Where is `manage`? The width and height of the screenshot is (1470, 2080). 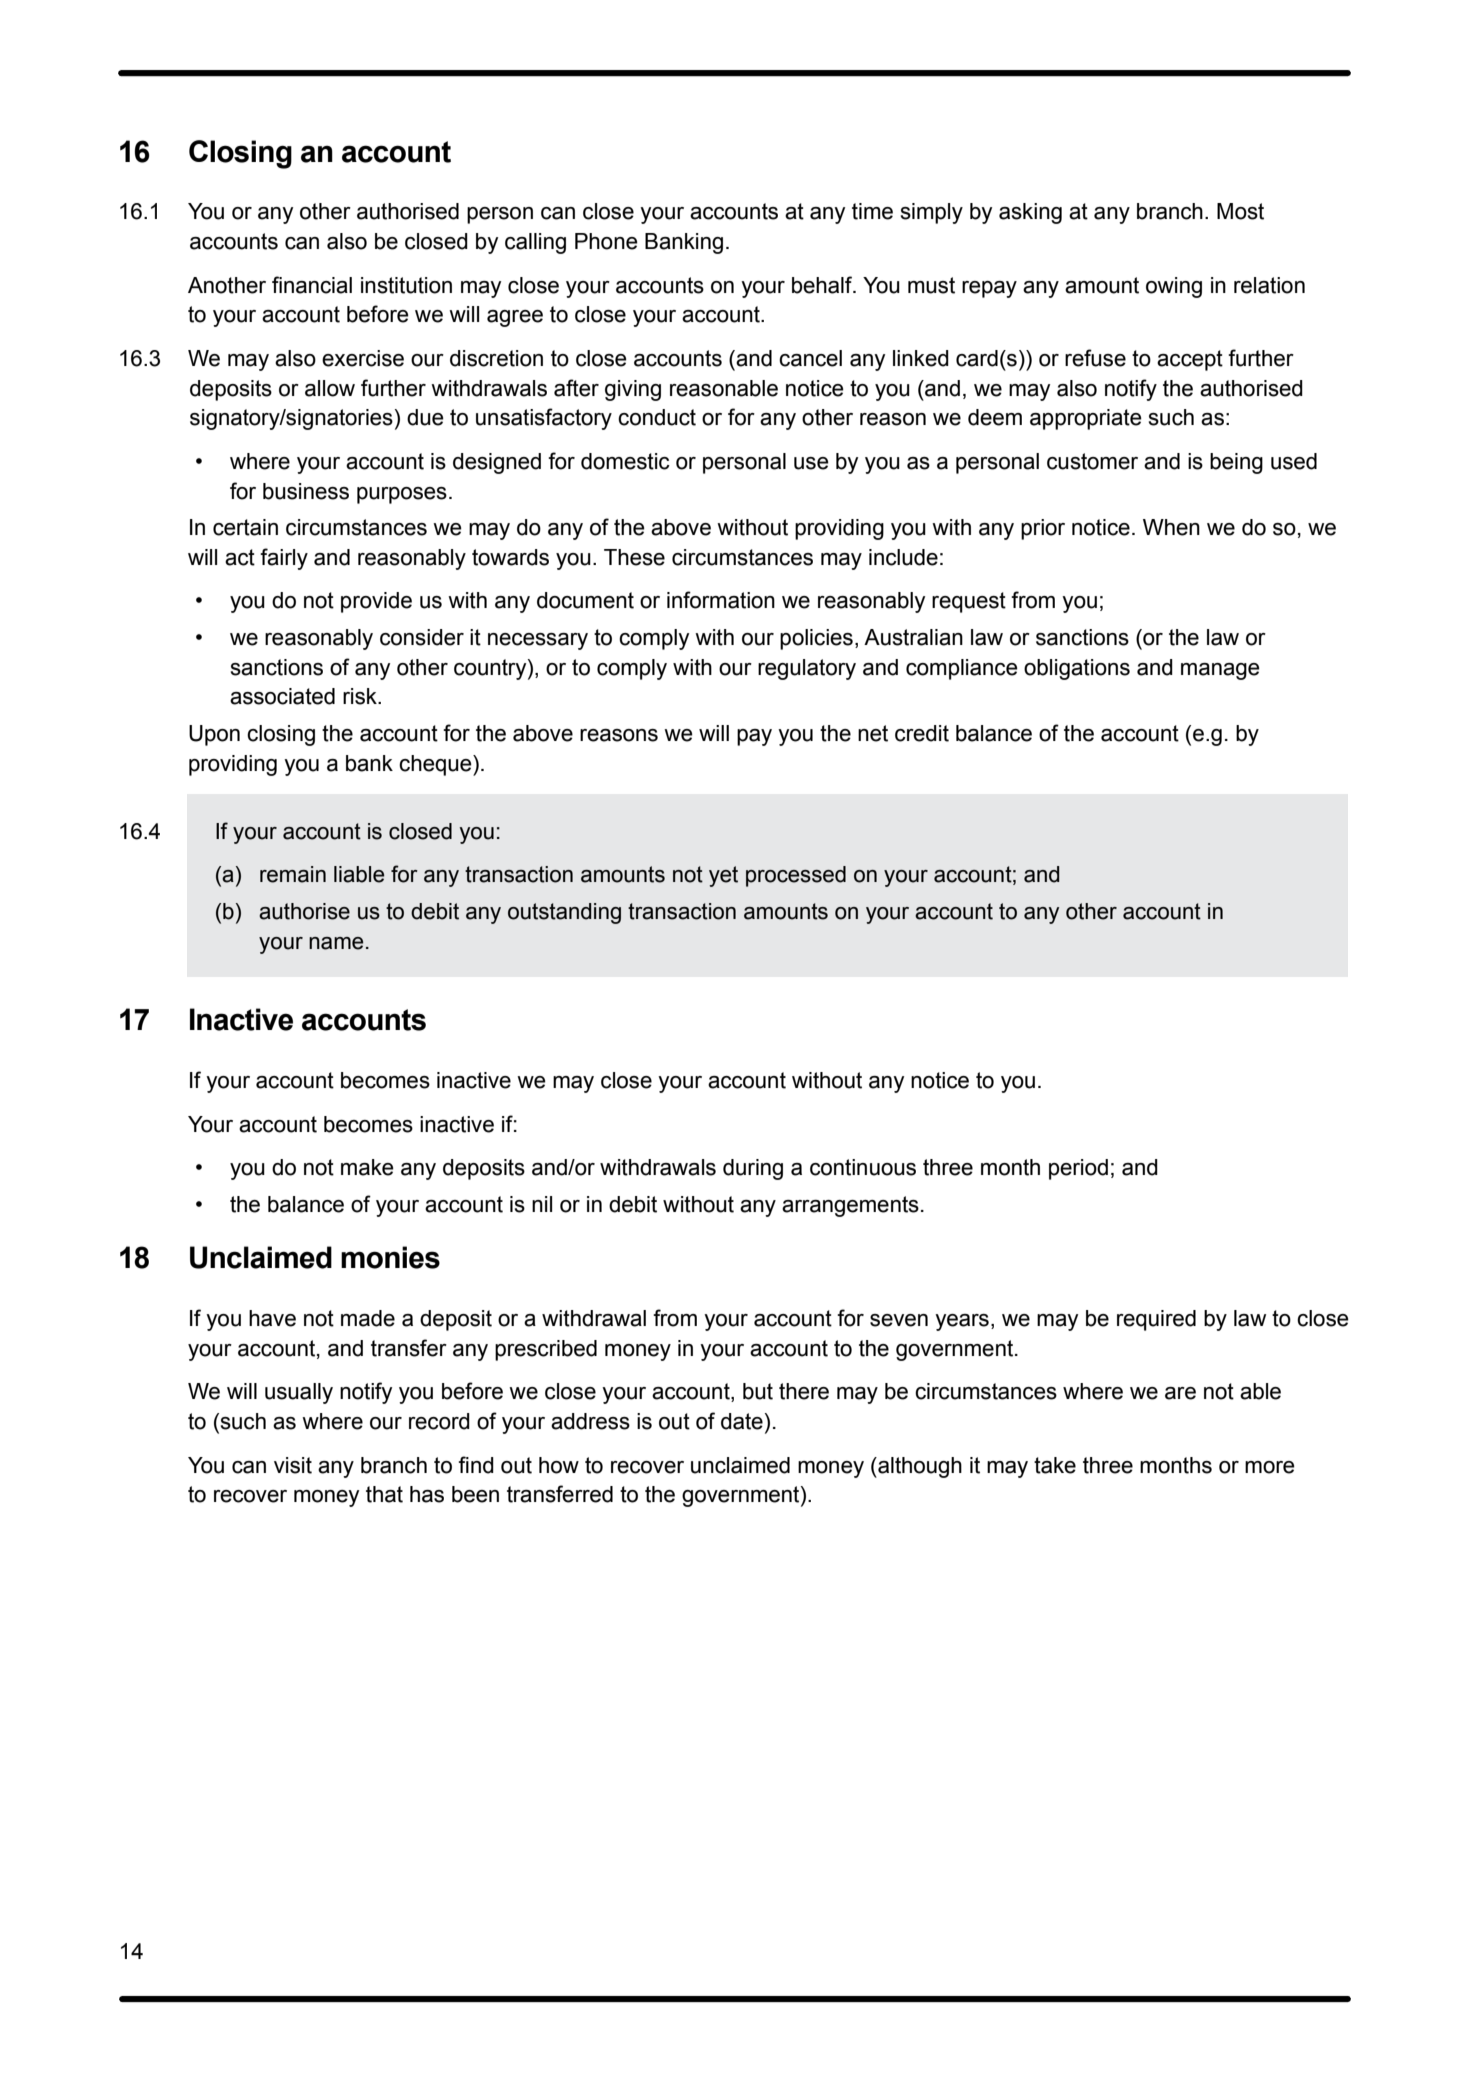 manage is located at coordinates (1220, 671).
